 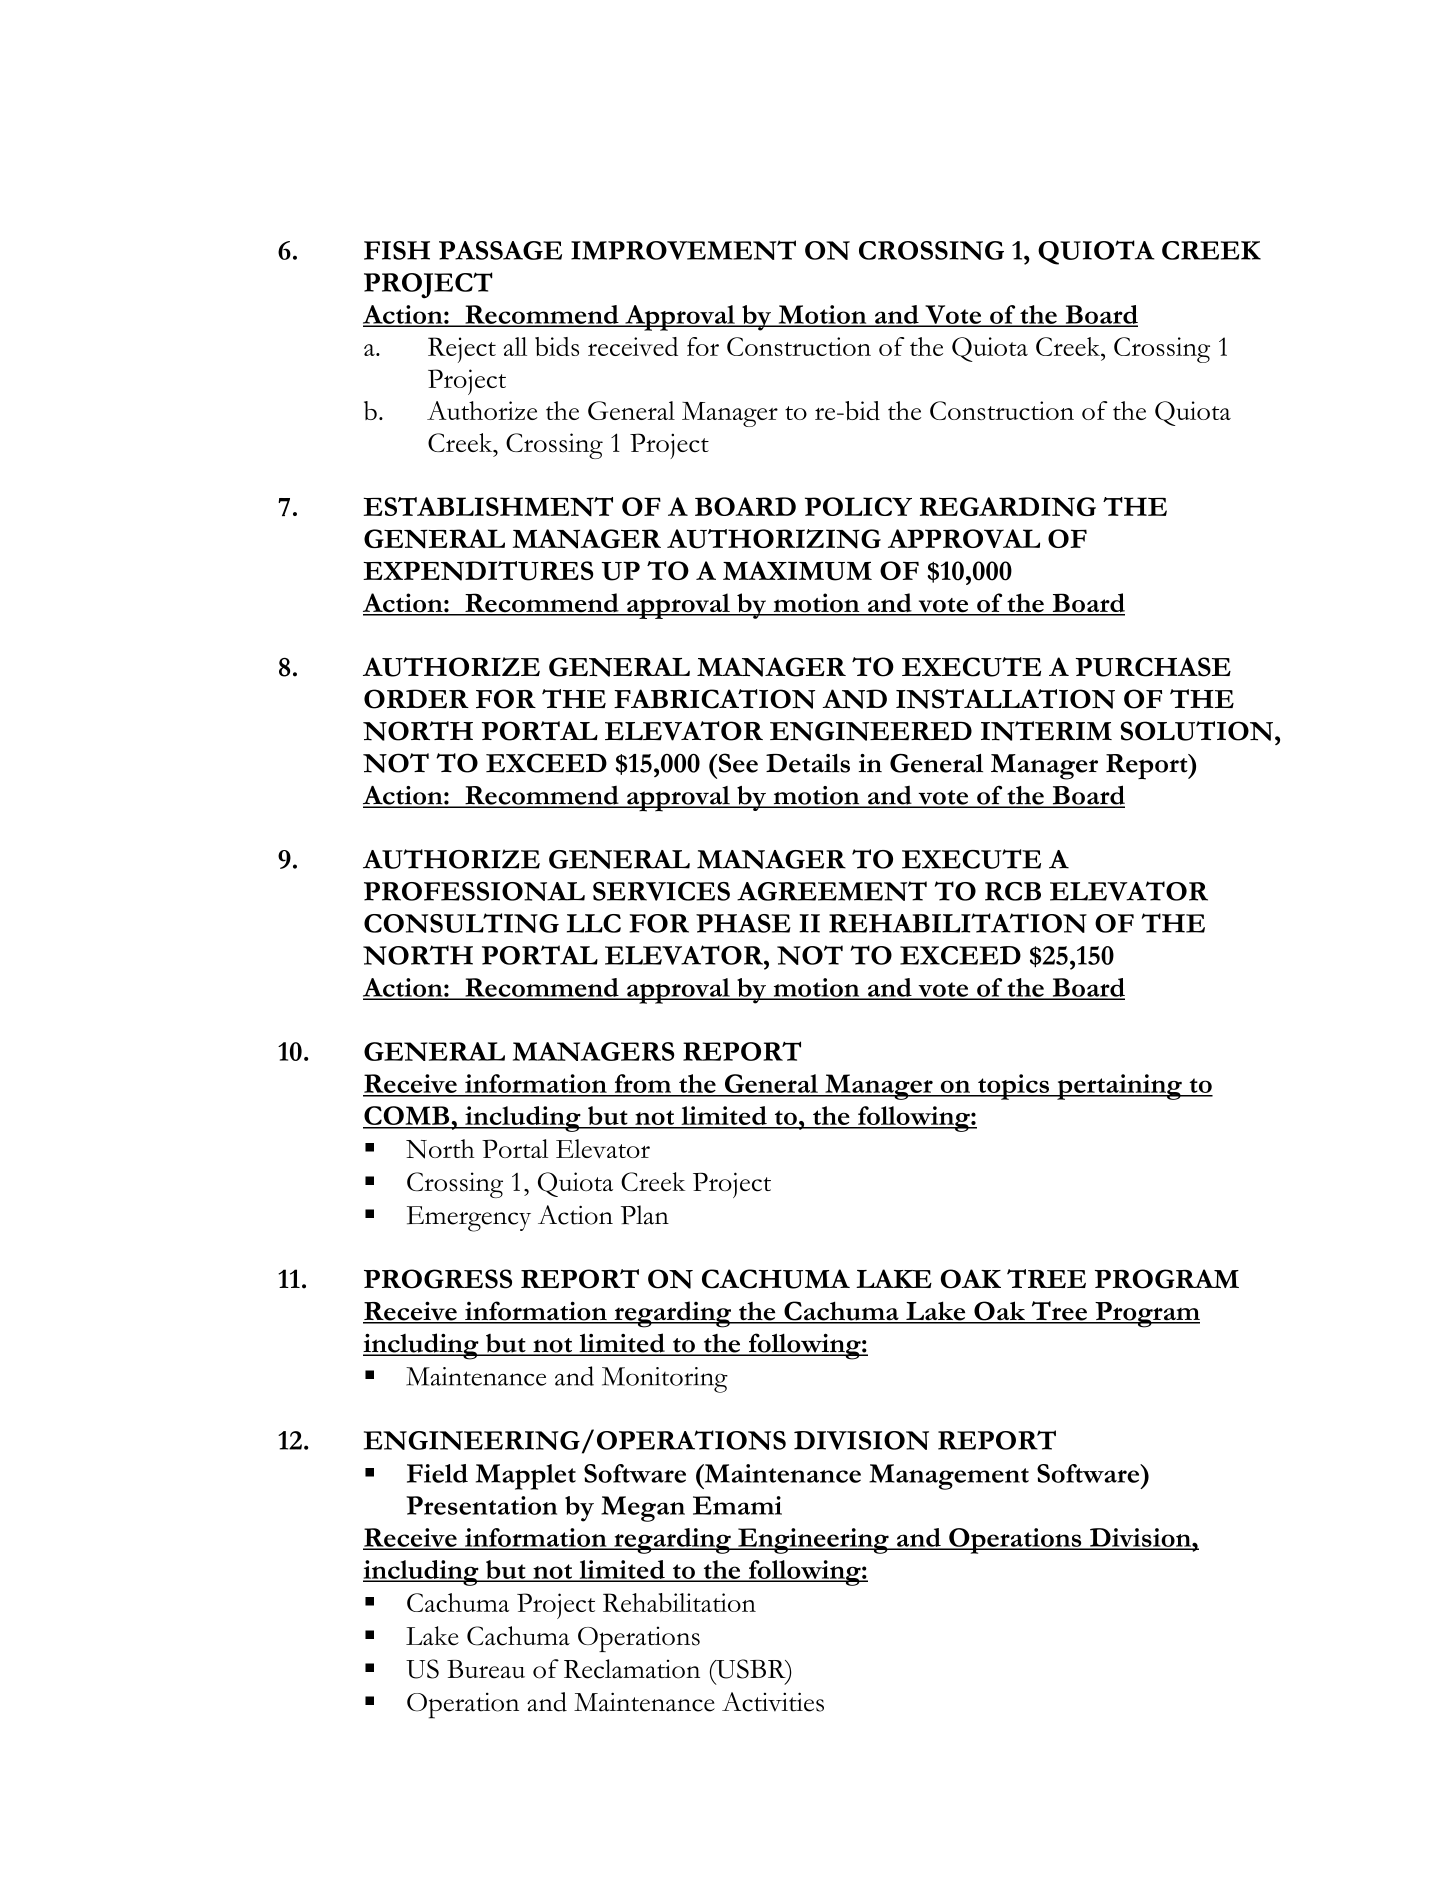 I want to click on Details, so click(x=808, y=763).
